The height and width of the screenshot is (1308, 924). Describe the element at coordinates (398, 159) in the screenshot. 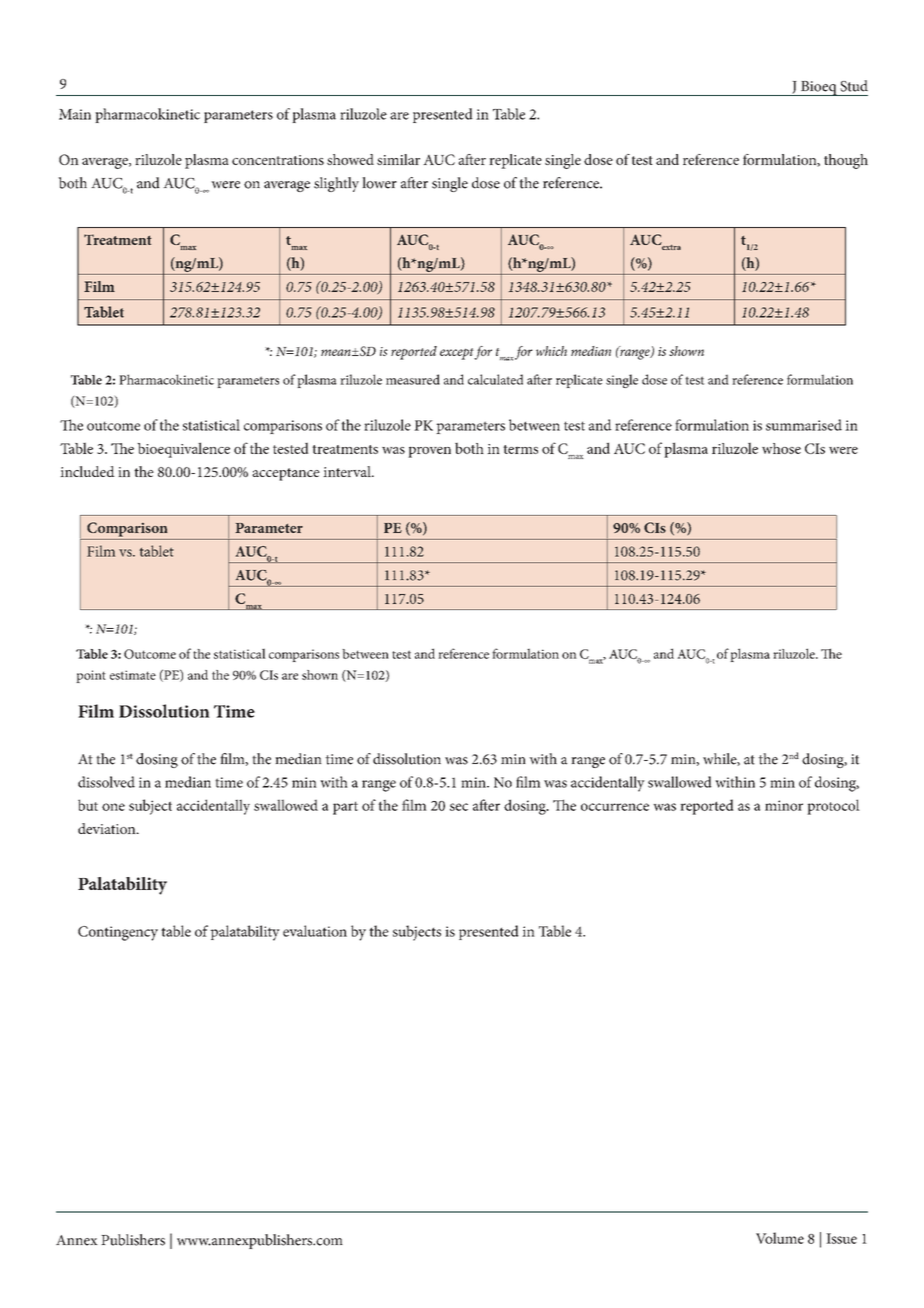

I see `similar` at that location.
